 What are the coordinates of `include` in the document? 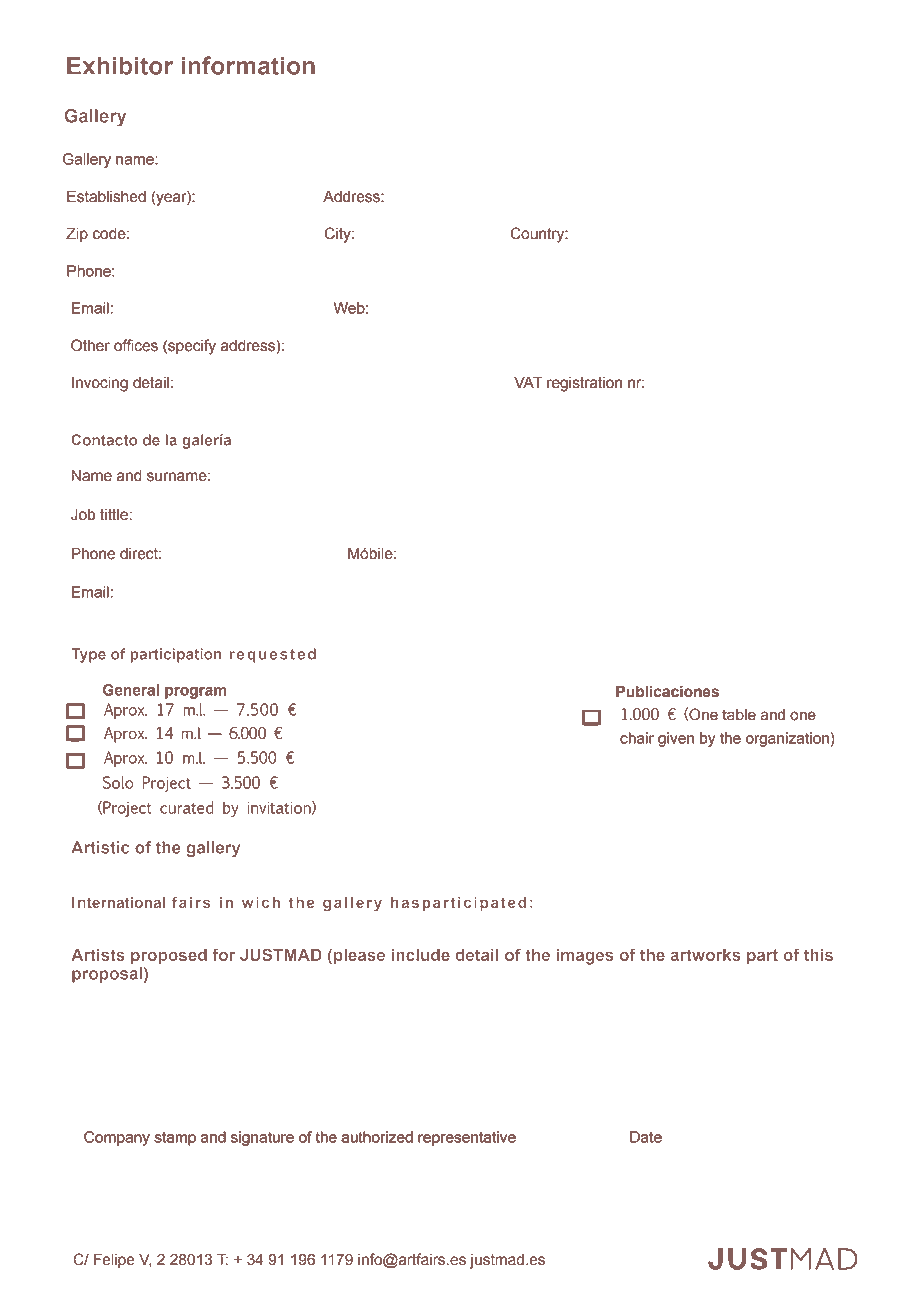 It's located at (421, 955).
